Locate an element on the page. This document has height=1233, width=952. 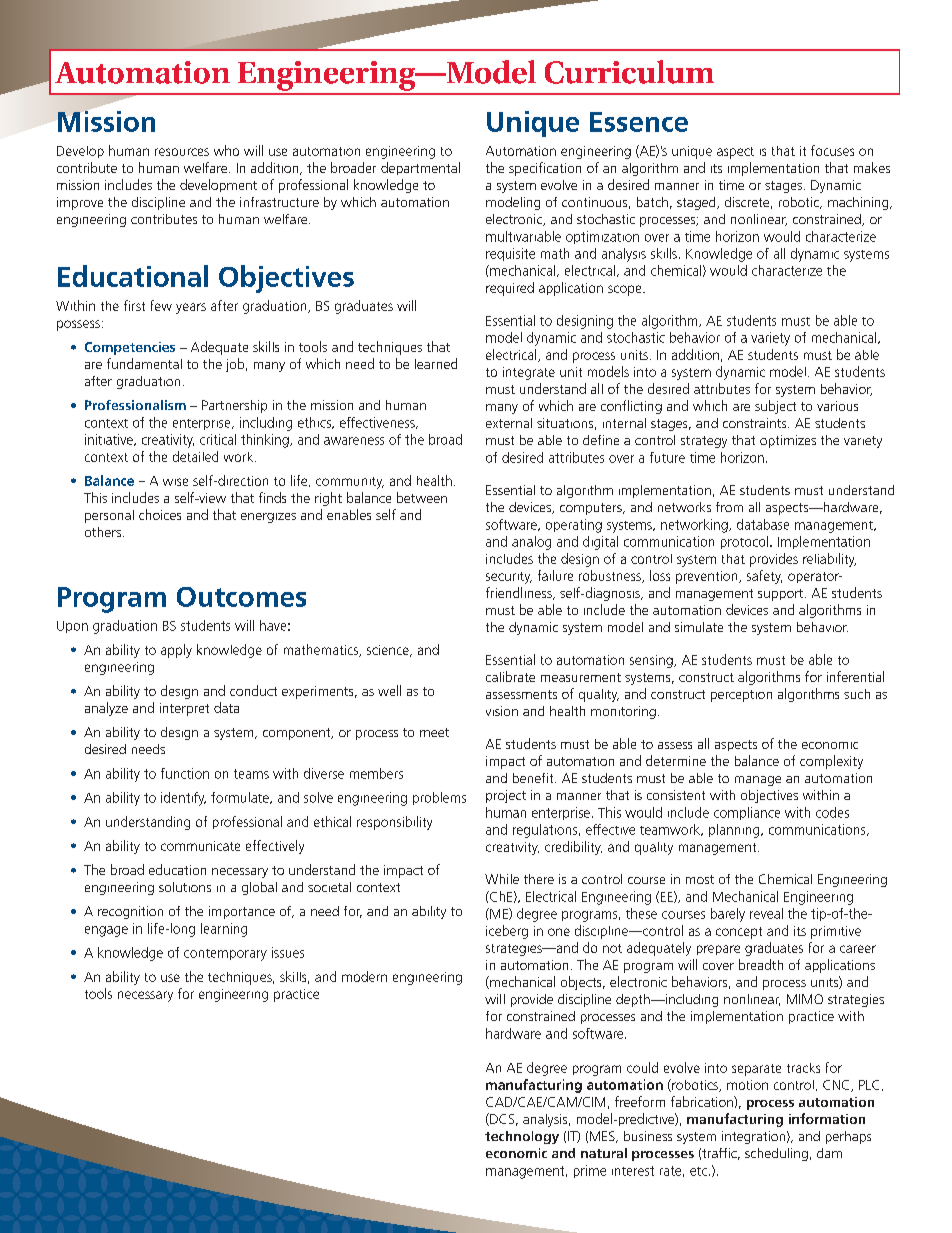
contemporary is located at coordinates (225, 955).
